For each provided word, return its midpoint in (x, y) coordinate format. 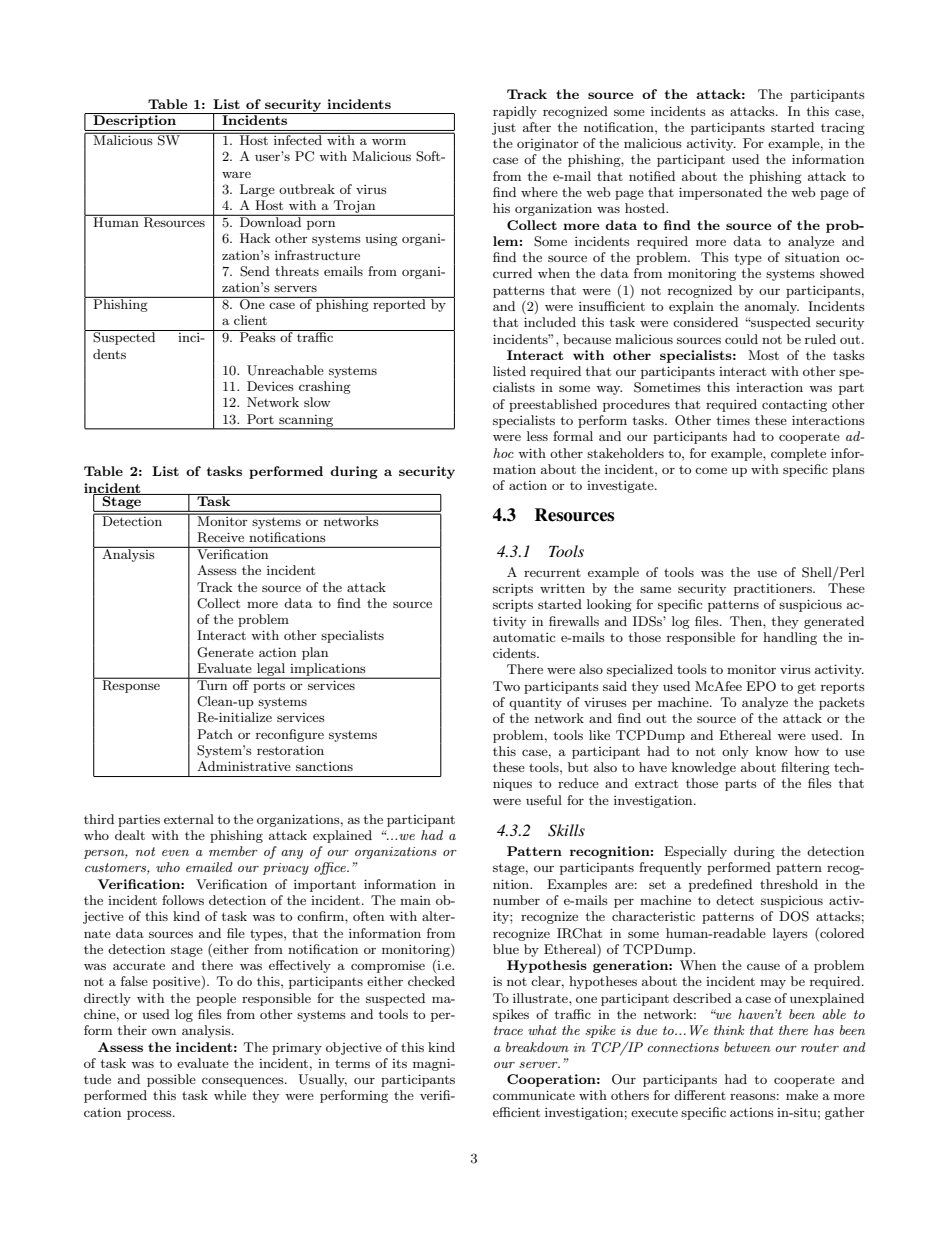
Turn (212, 684)
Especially (695, 852)
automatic (524, 637)
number (516, 900)
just (504, 129)
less (537, 436)
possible (171, 1080)
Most (763, 355)
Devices (270, 386)
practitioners (774, 590)
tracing (843, 129)
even (175, 853)
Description (134, 120)
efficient (516, 1112)
